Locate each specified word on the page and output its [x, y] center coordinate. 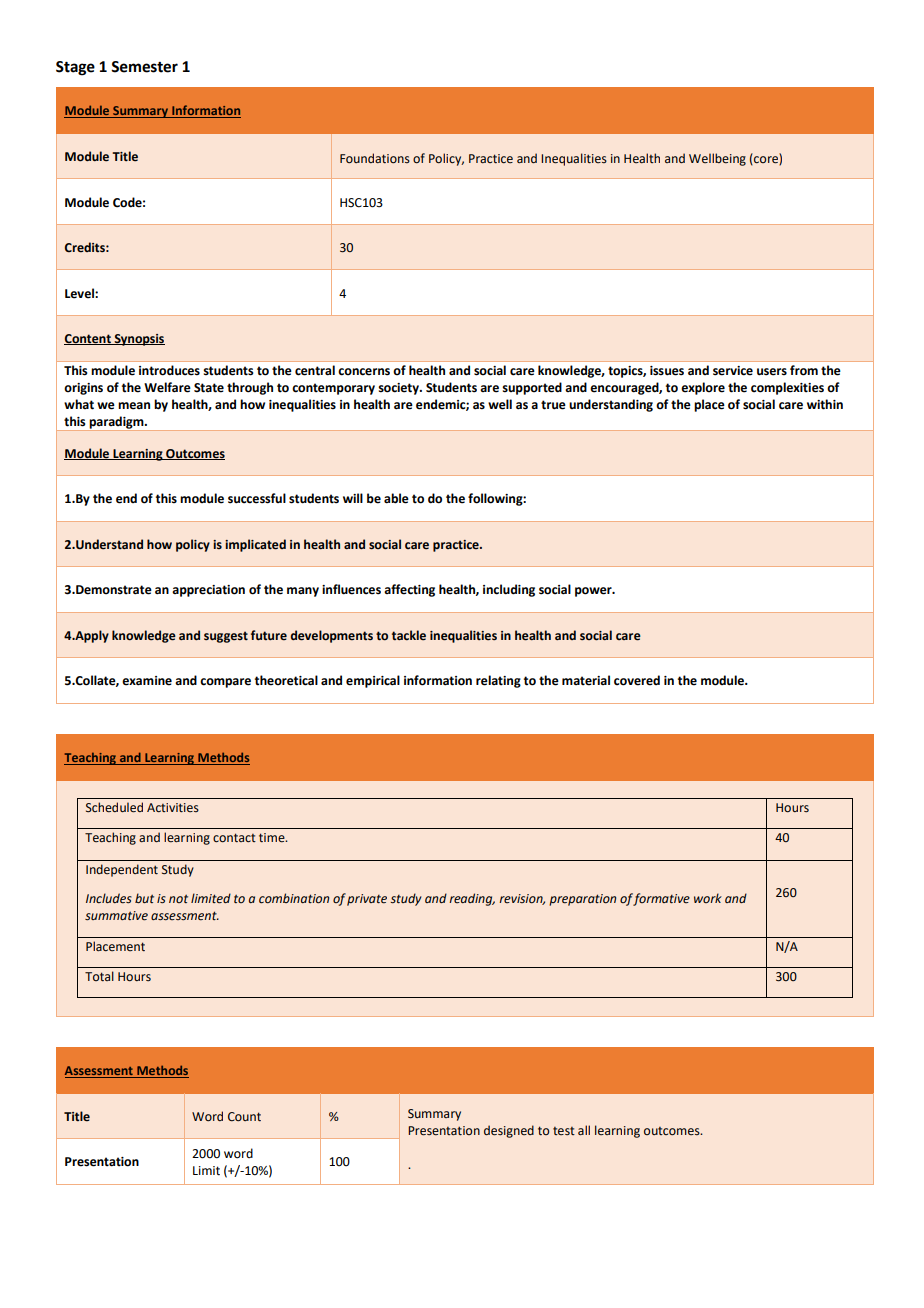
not [178, 898]
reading [472, 899]
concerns [364, 372]
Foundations [375, 158]
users [772, 372]
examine [147, 681]
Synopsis [138, 340]
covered [637, 680]
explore [703, 388]
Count [244, 1117]
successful [257, 498]
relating [498, 681]
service [733, 371]
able [396, 498]
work [708, 898]
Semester [144, 67]
